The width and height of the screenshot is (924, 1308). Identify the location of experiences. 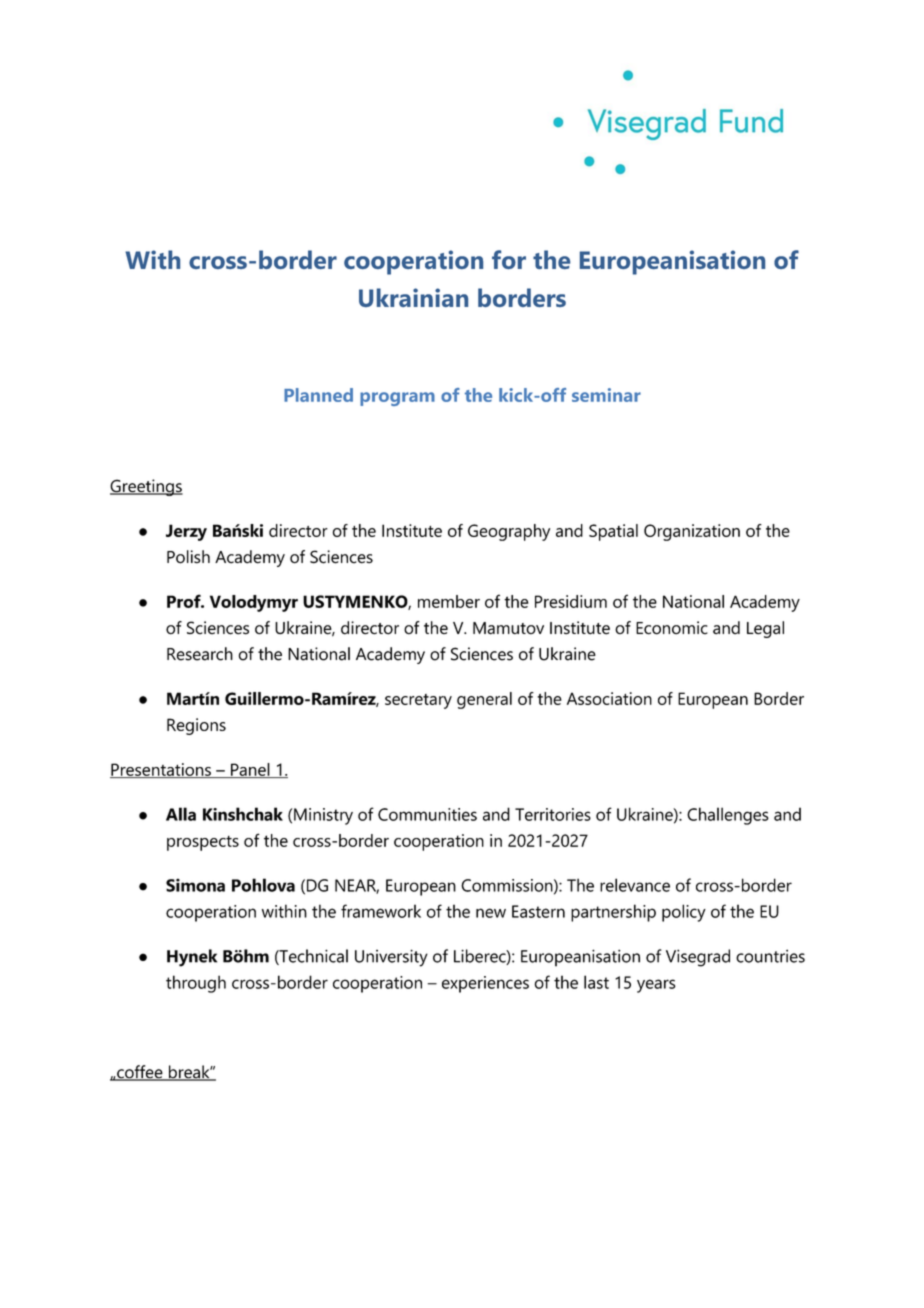
(485, 984).
